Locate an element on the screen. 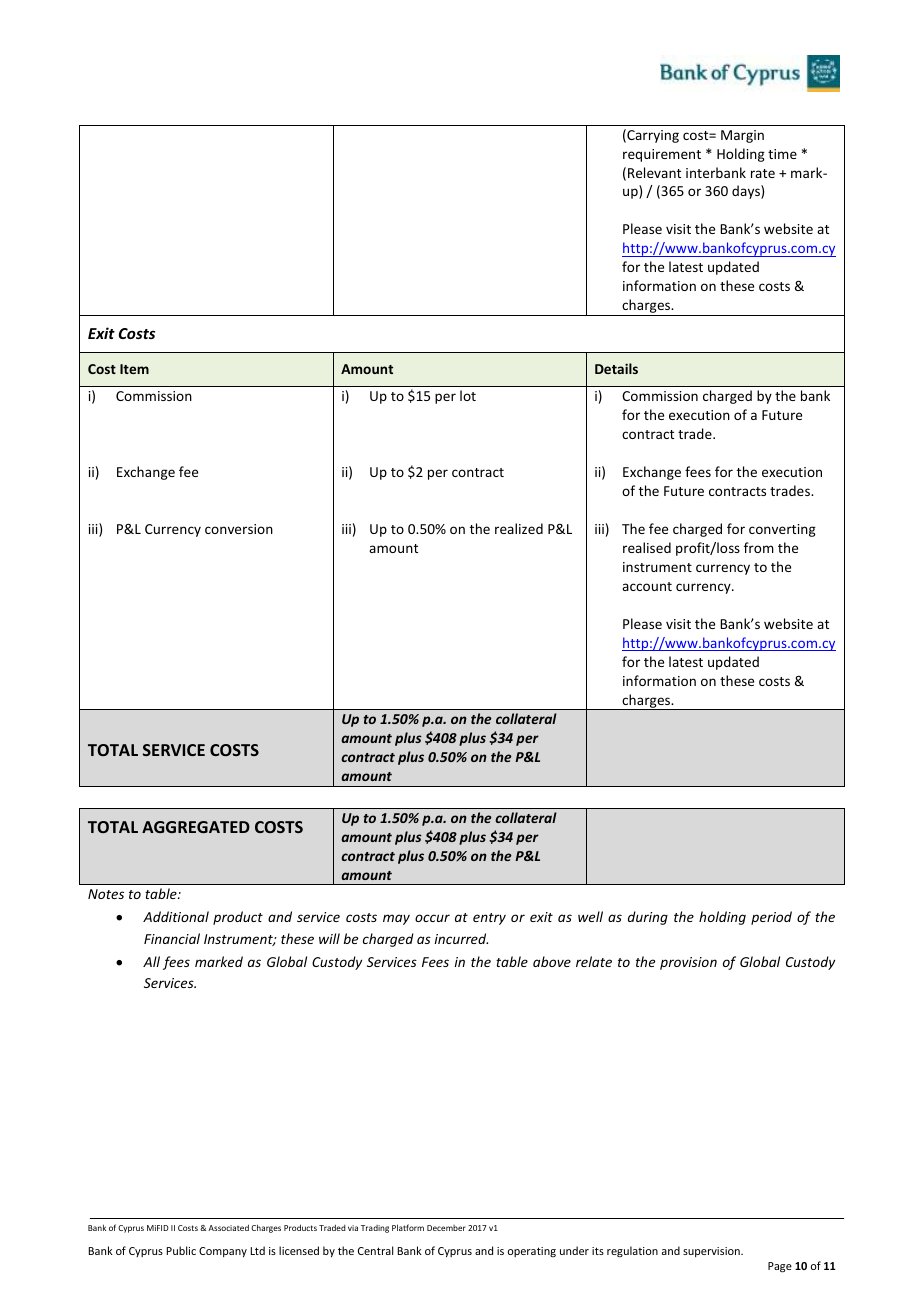  during is located at coordinates (648, 918).
